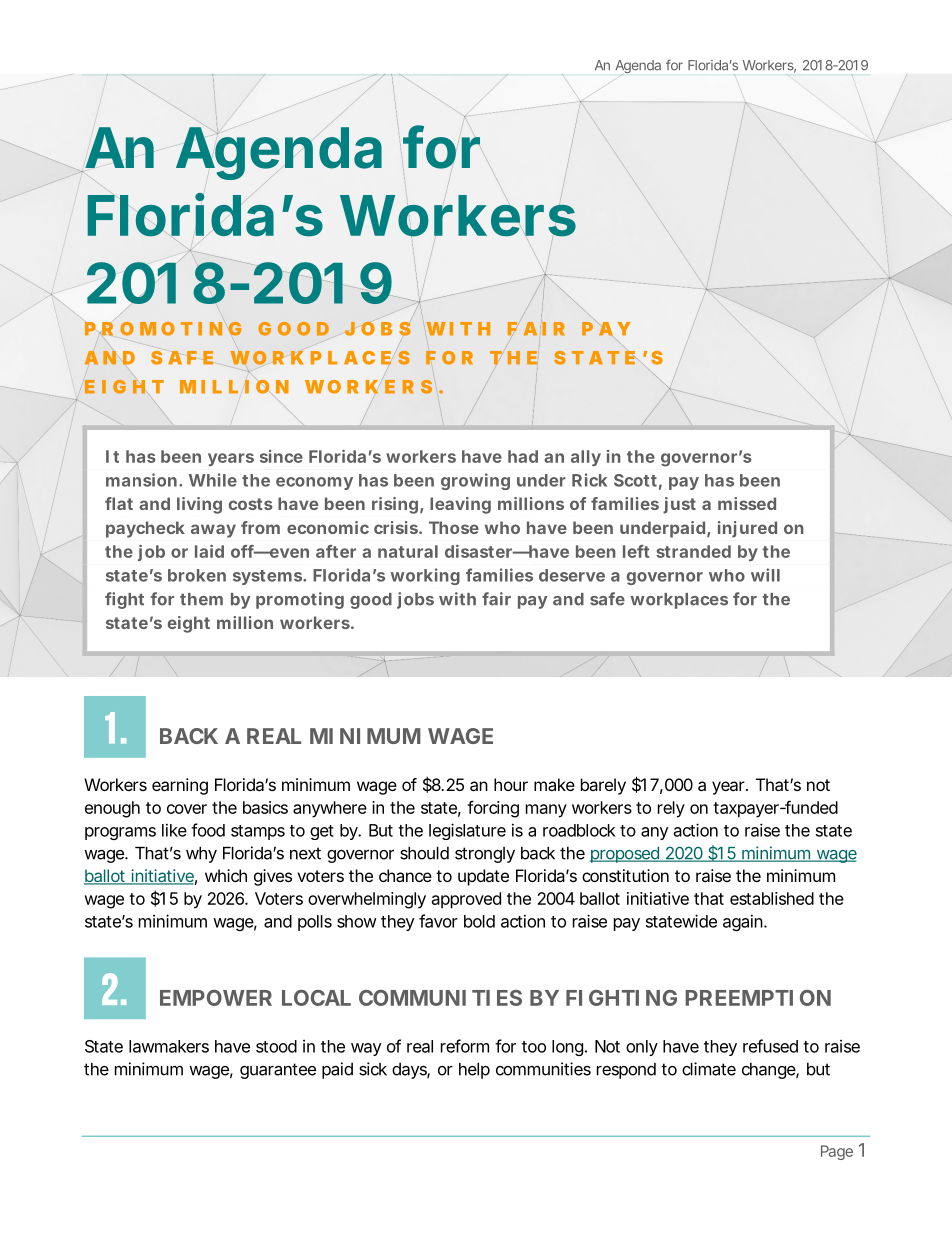 This image has width=952, height=1233. I want to click on guarantee, so click(278, 1071).
